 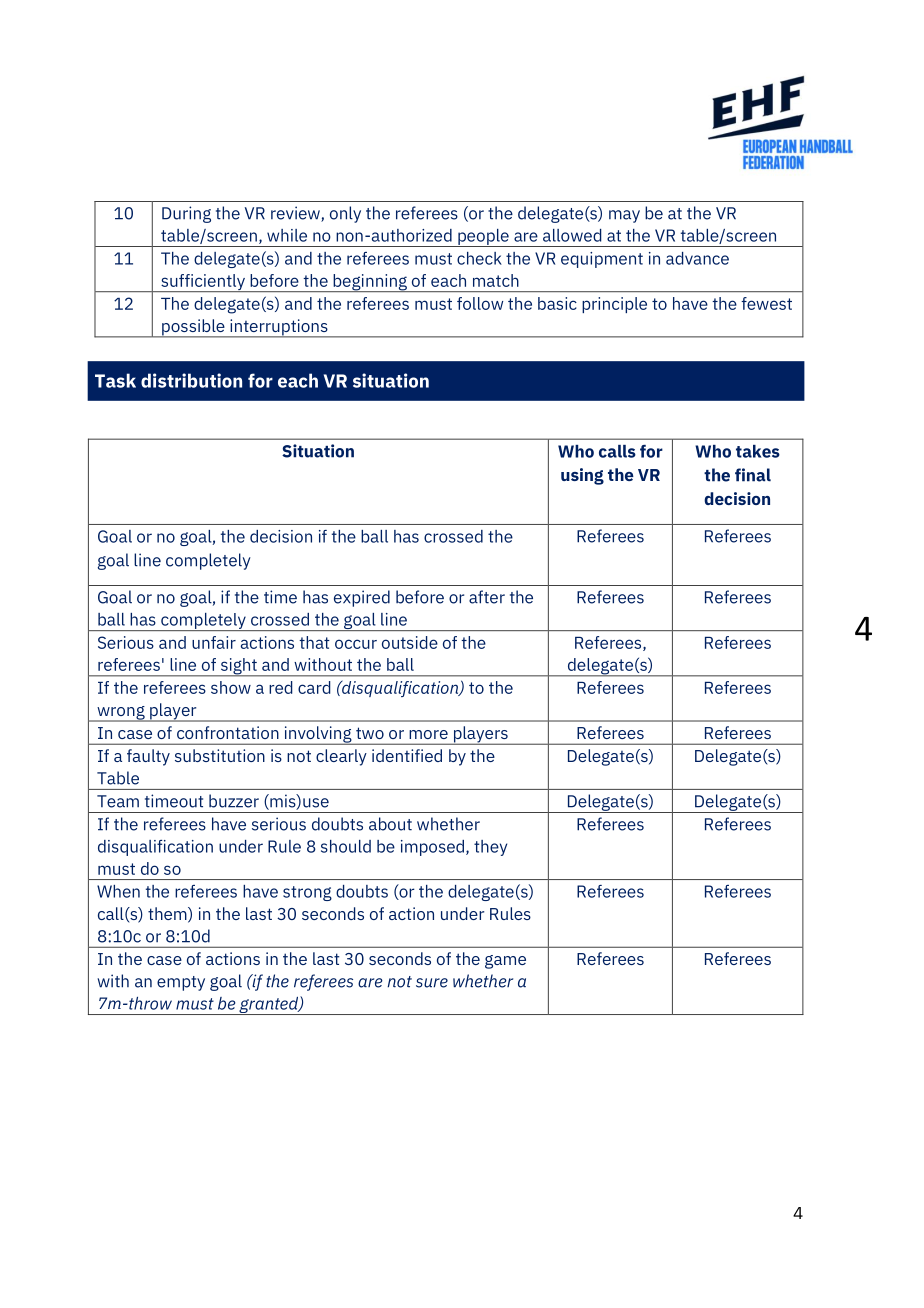 I want to click on empty, so click(x=181, y=983).
